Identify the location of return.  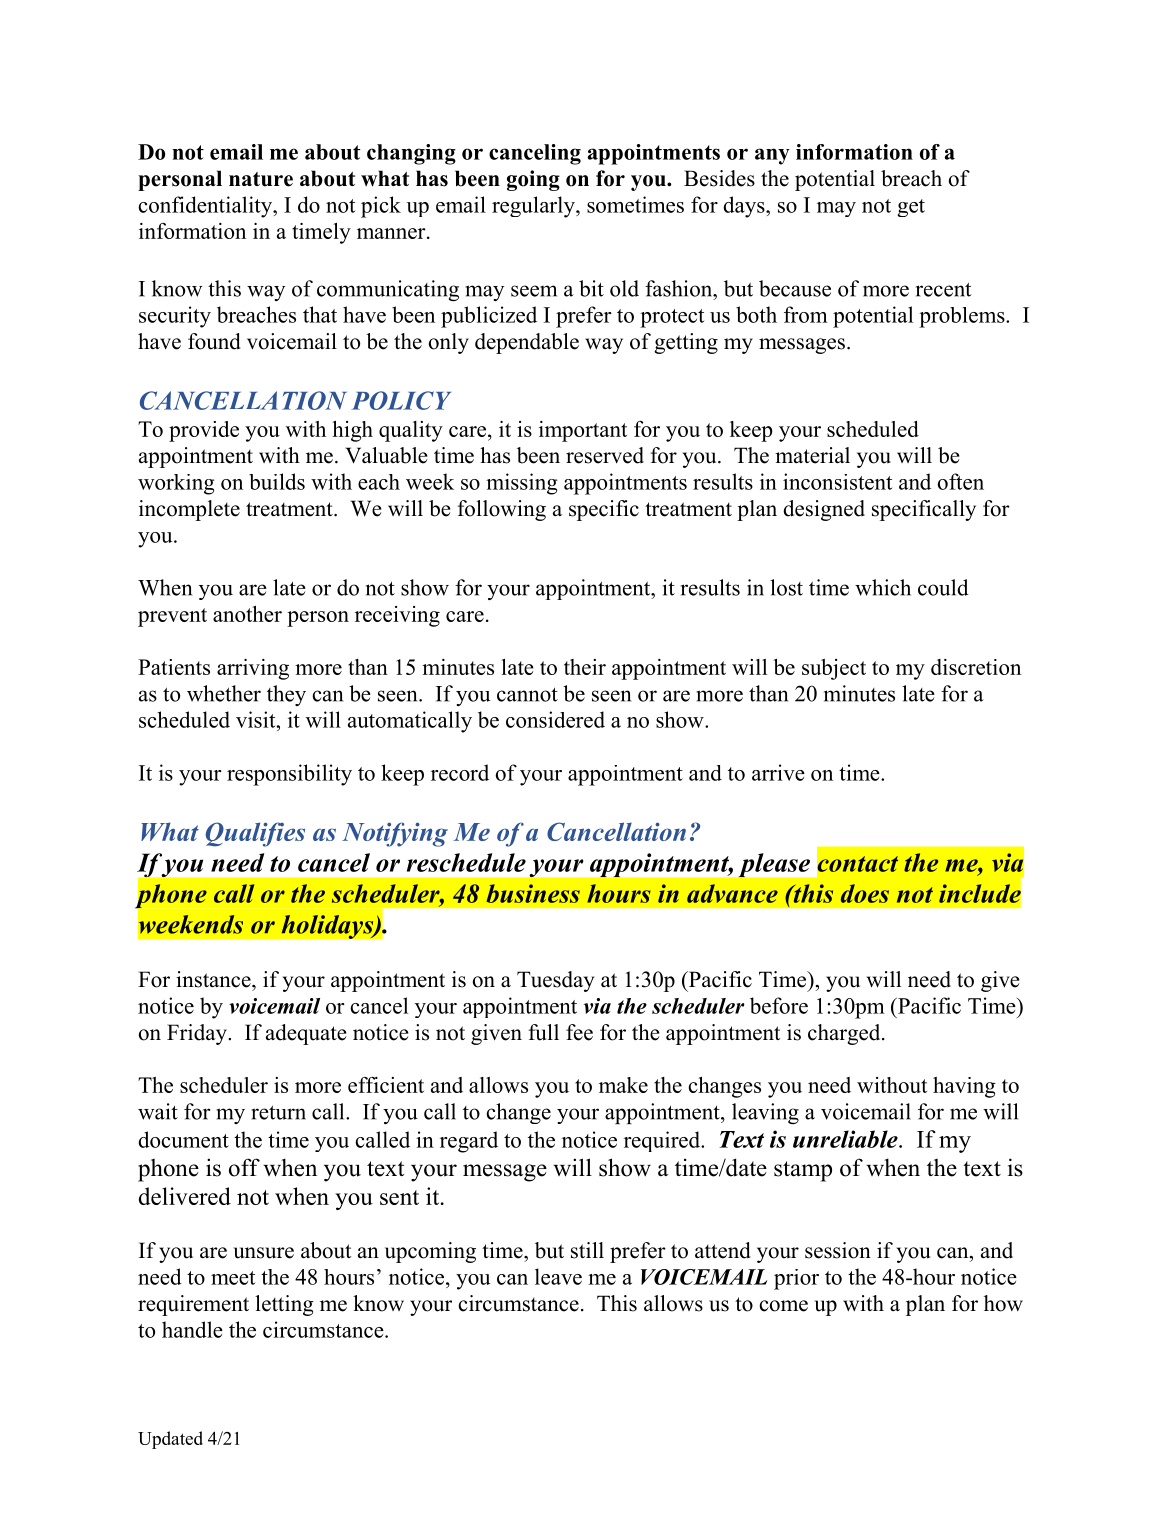
(278, 1113).
